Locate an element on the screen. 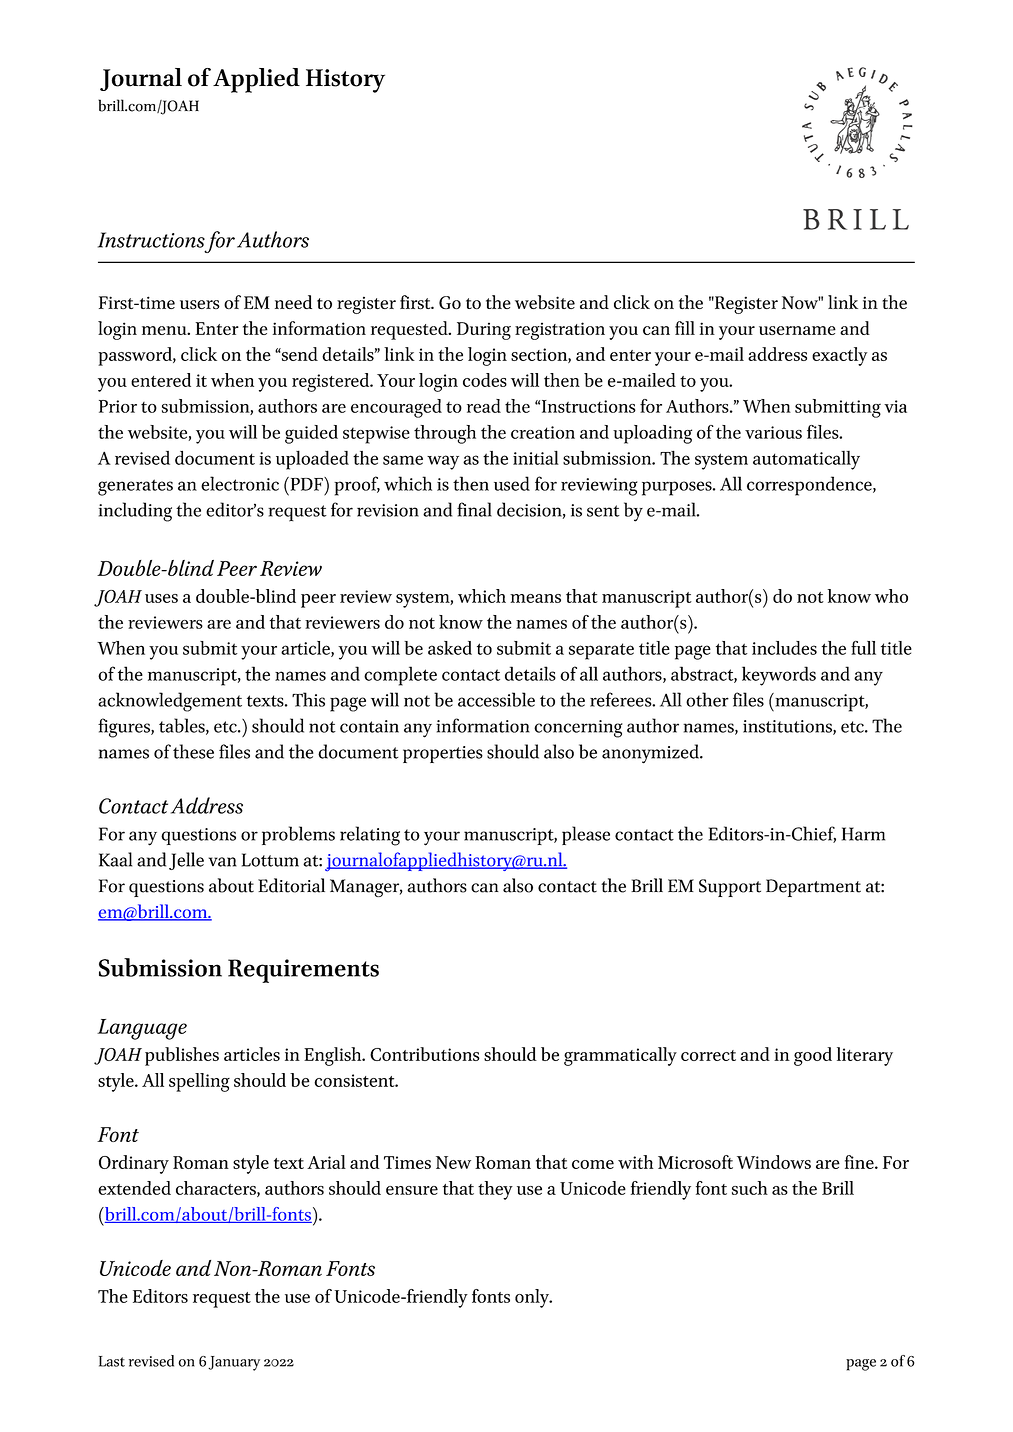  username is located at coordinates (797, 330).
